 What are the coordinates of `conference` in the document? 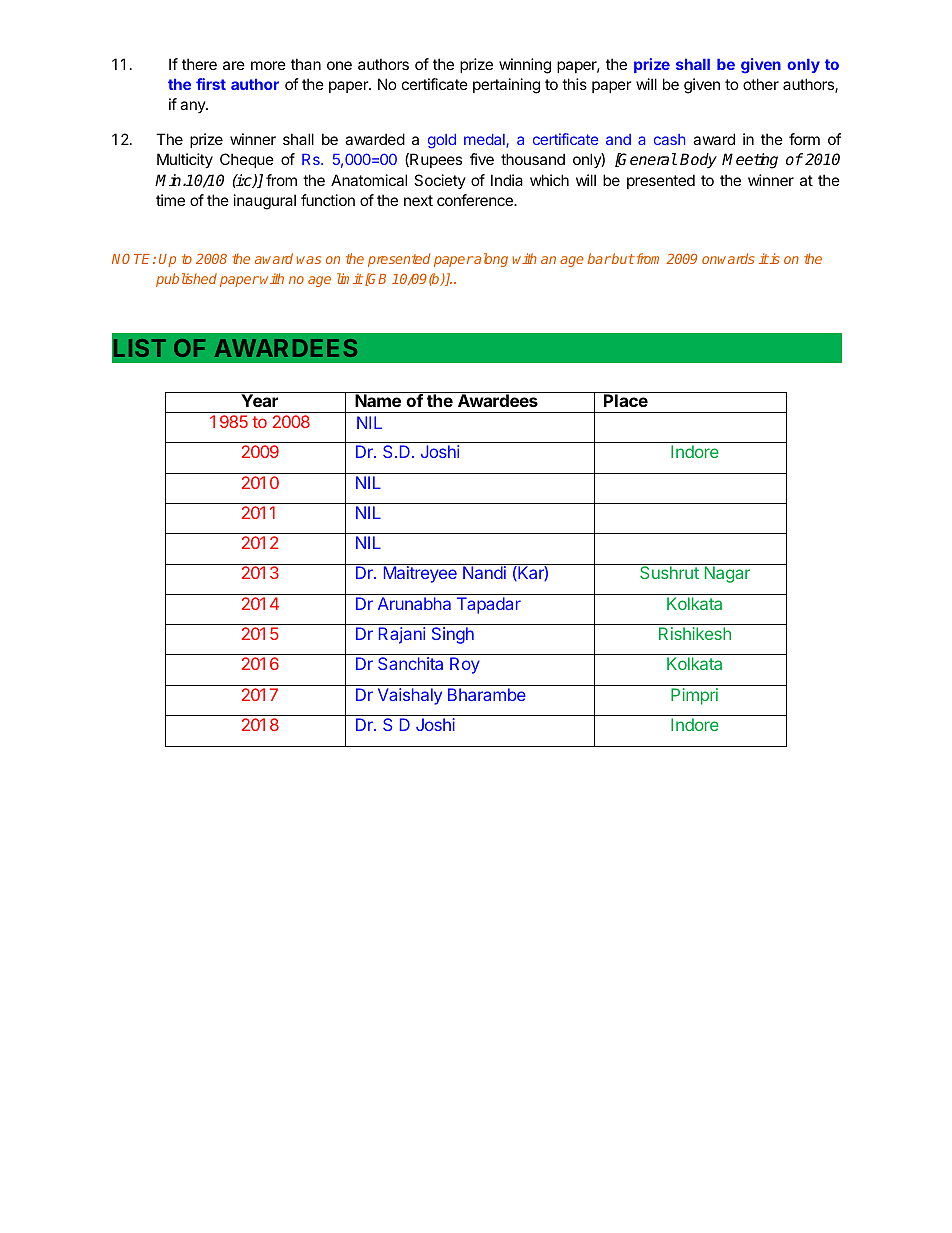 It's located at (476, 200).
